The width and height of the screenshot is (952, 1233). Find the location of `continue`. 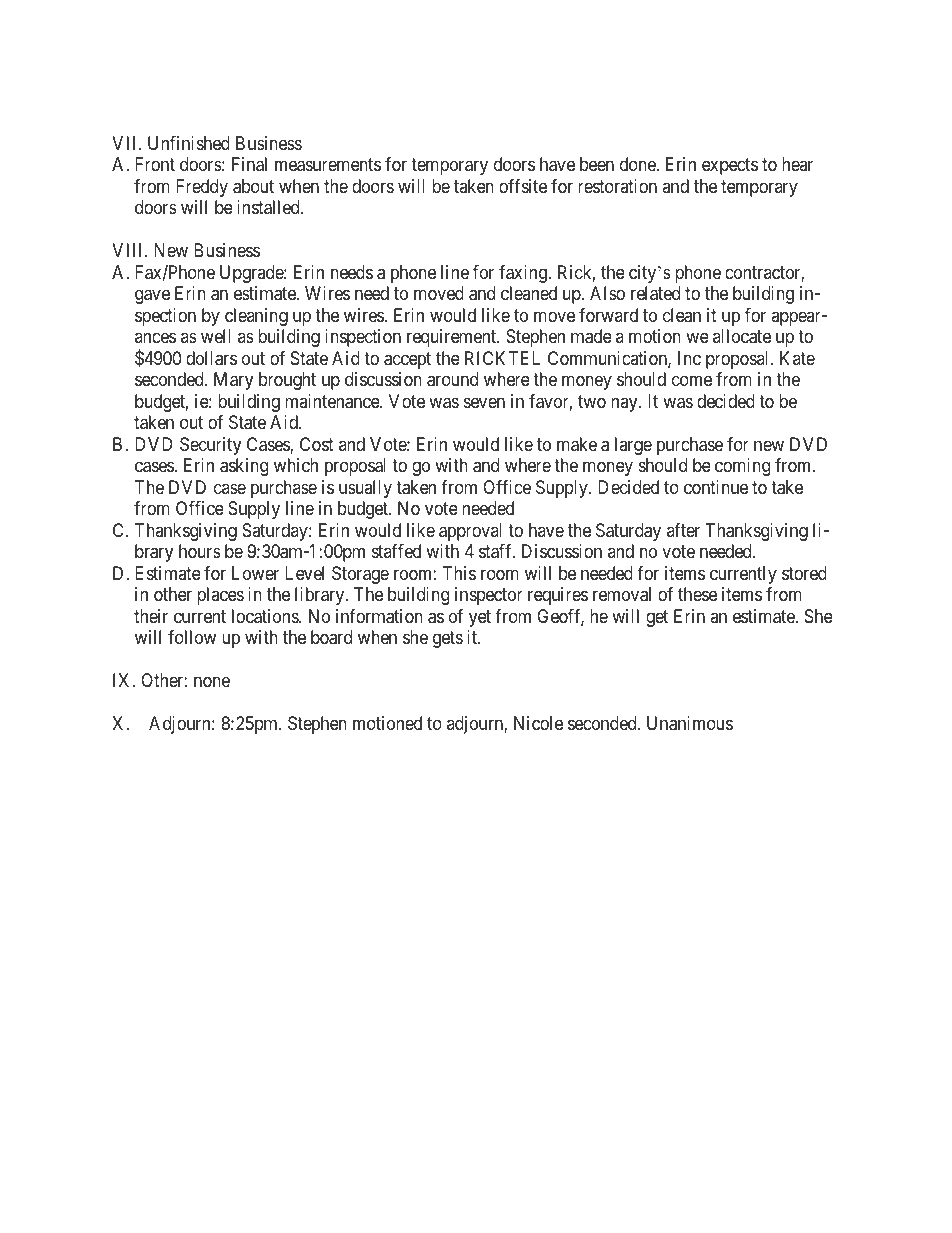

continue is located at coordinates (716, 487).
